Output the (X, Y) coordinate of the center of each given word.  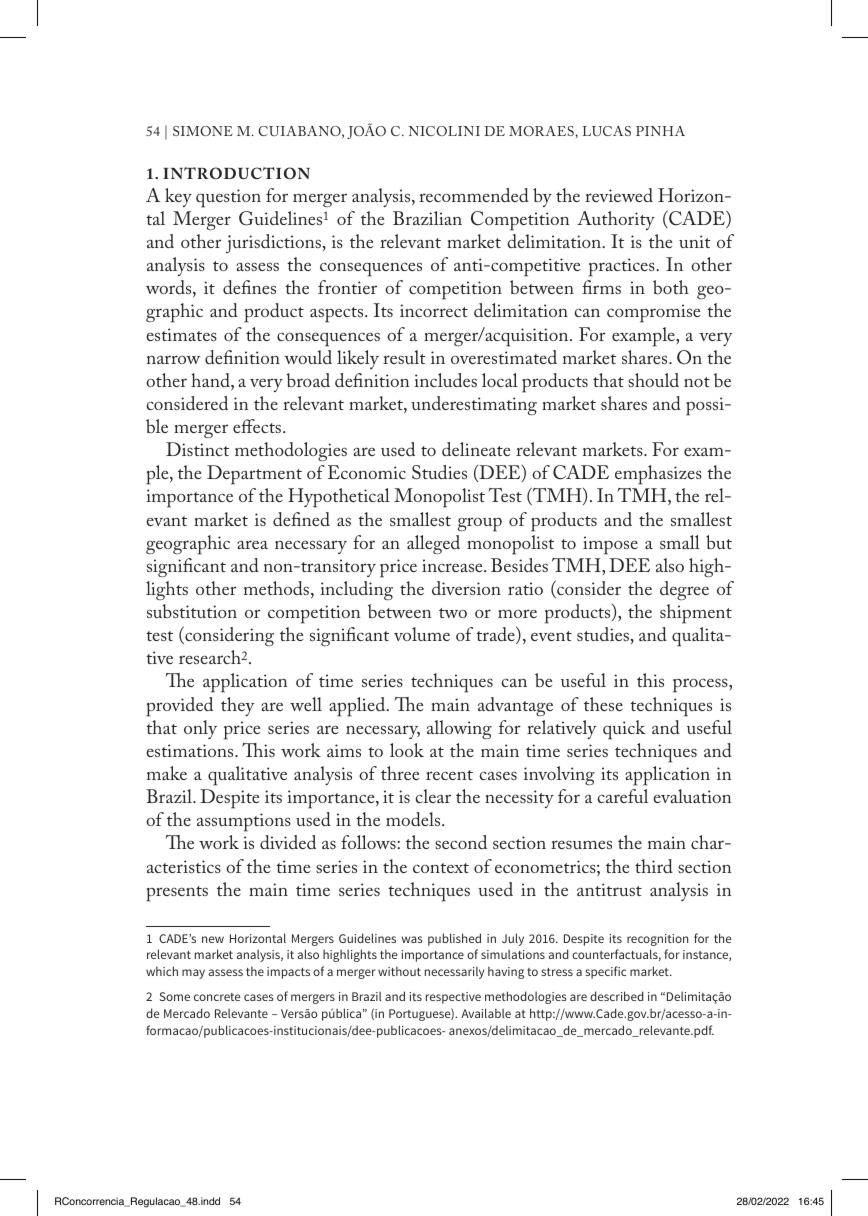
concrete (217, 997)
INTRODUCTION (236, 173)
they (237, 706)
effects (257, 426)
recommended (474, 195)
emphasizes (658, 475)
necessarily (454, 972)
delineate (476, 449)
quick (624, 730)
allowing (459, 730)
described (617, 996)
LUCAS (606, 131)
